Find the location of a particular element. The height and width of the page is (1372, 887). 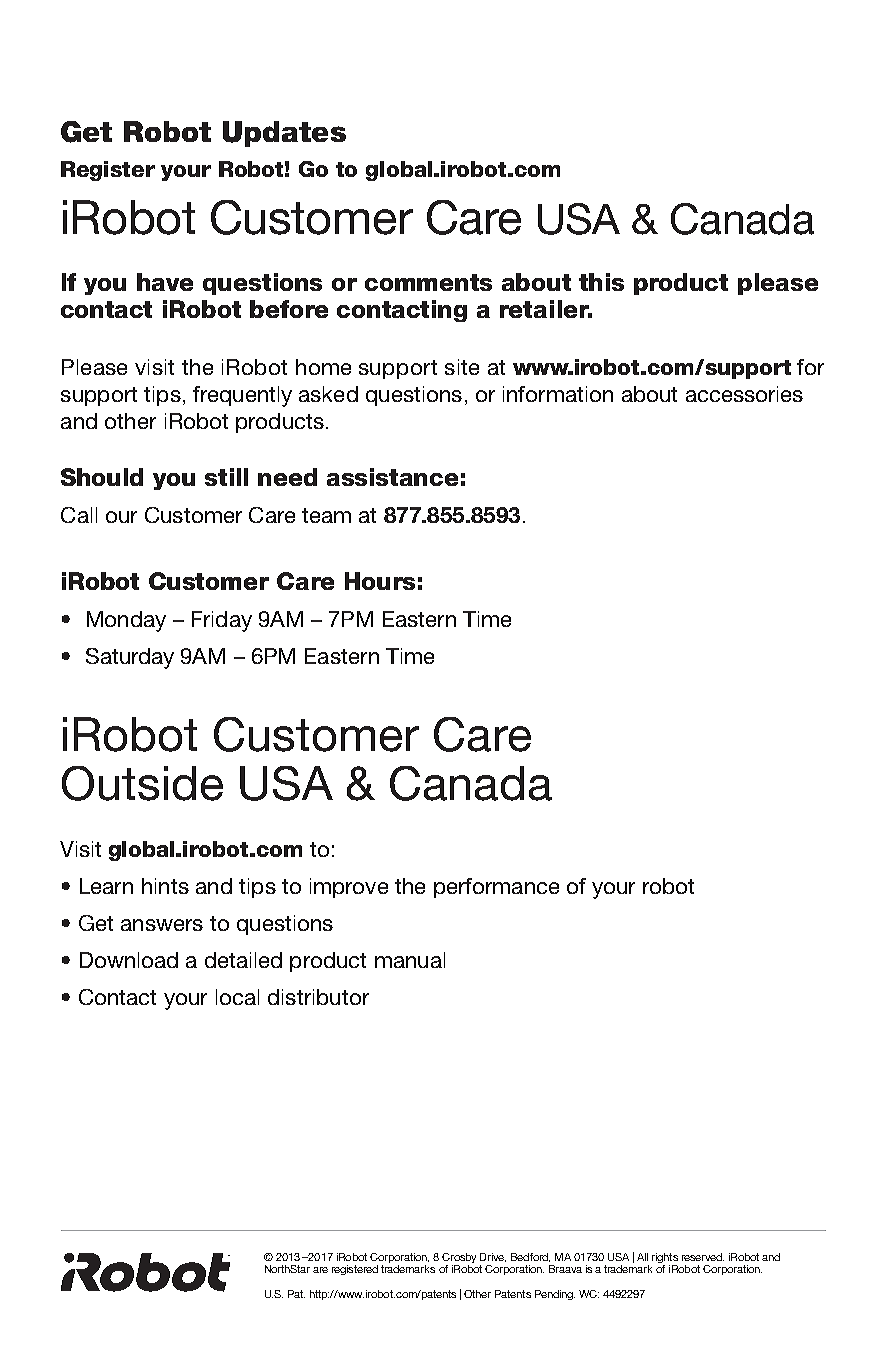

Hours is located at coordinates (380, 581).
